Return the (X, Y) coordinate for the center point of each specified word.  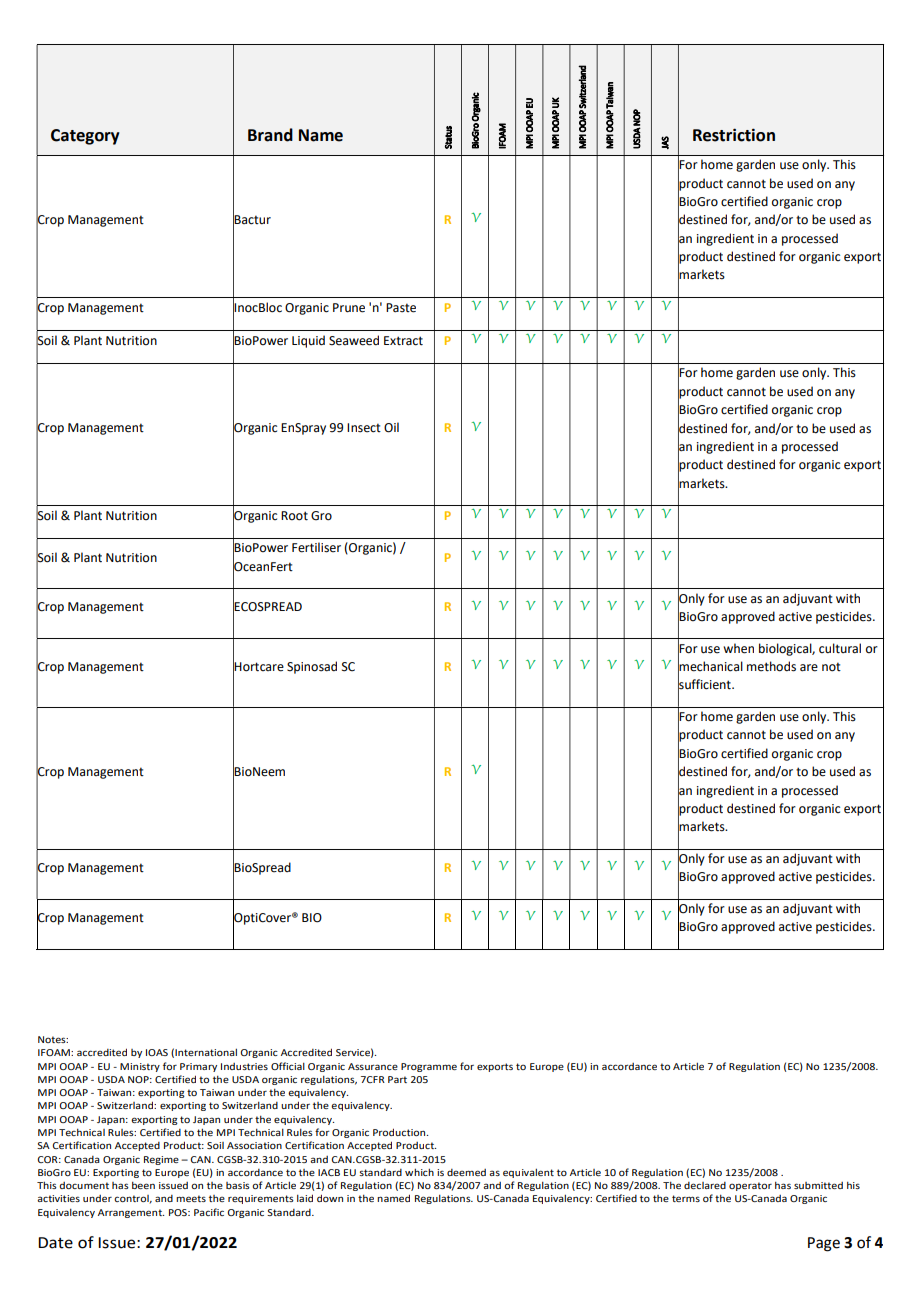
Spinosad (312, 667)
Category (85, 137)
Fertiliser (316, 547)
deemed (466, 1172)
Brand (270, 135)
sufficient (705, 684)
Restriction (734, 135)
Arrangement (131, 1213)
